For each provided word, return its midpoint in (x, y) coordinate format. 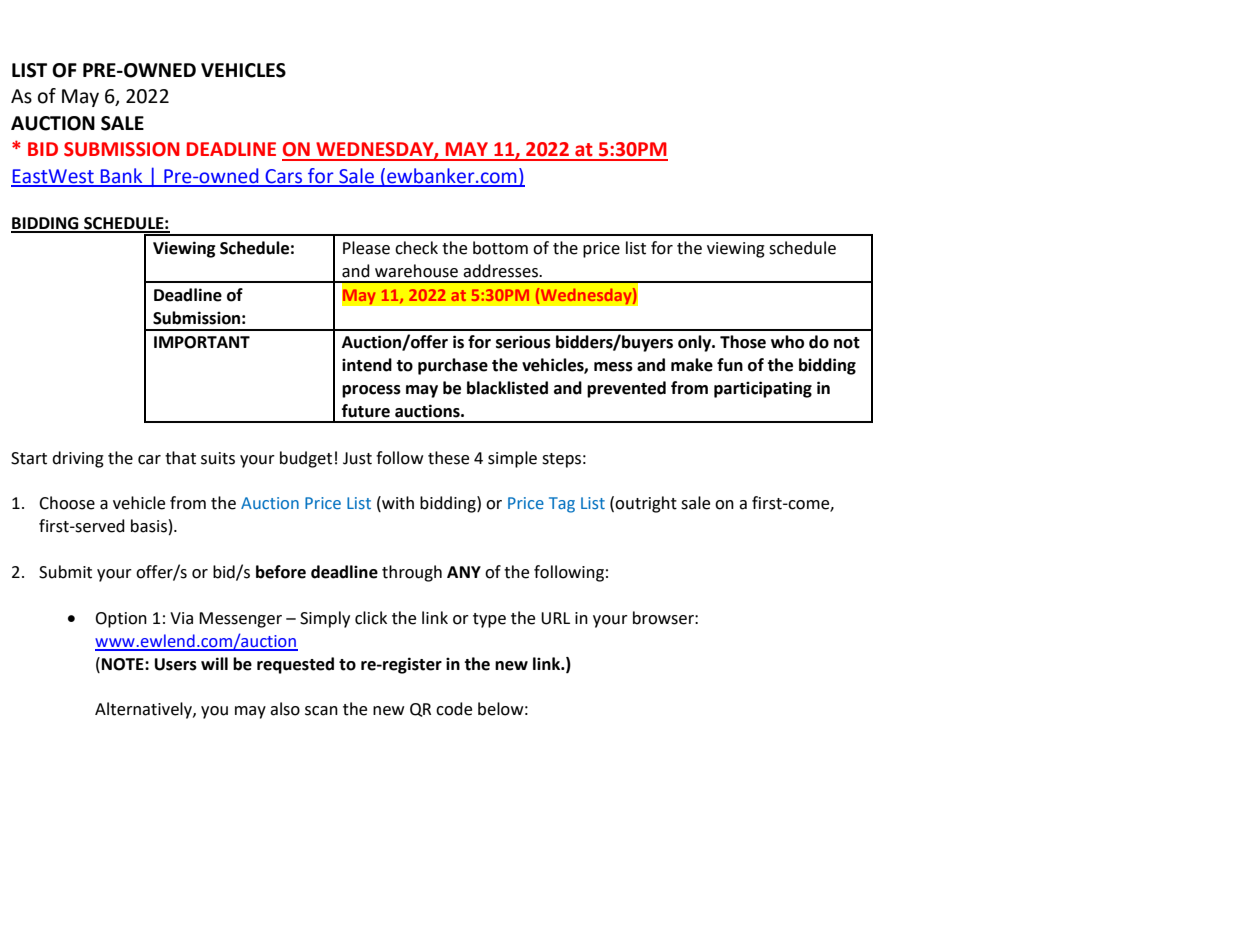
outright (646, 504)
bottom (500, 248)
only (696, 343)
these (448, 458)
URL (555, 618)
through (412, 573)
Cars (284, 177)
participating (763, 389)
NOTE (124, 664)
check (416, 248)
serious (523, 342)
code (454, 709)
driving (78, 459)
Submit (65, 572)
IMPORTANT (202, 342)
